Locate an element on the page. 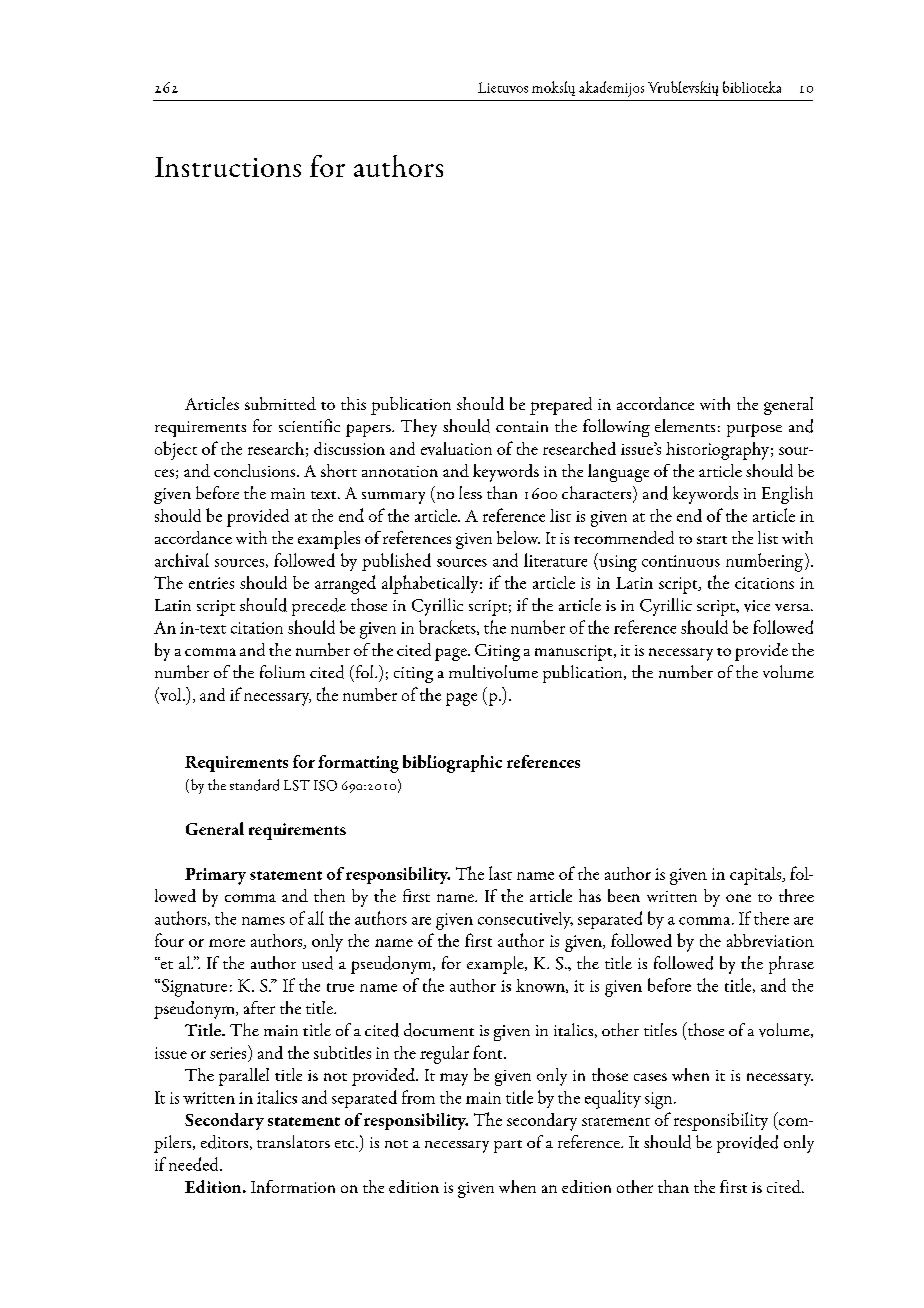 The width and height of the image is (924, 1308). needed is located at coordinates (195, 1164).
